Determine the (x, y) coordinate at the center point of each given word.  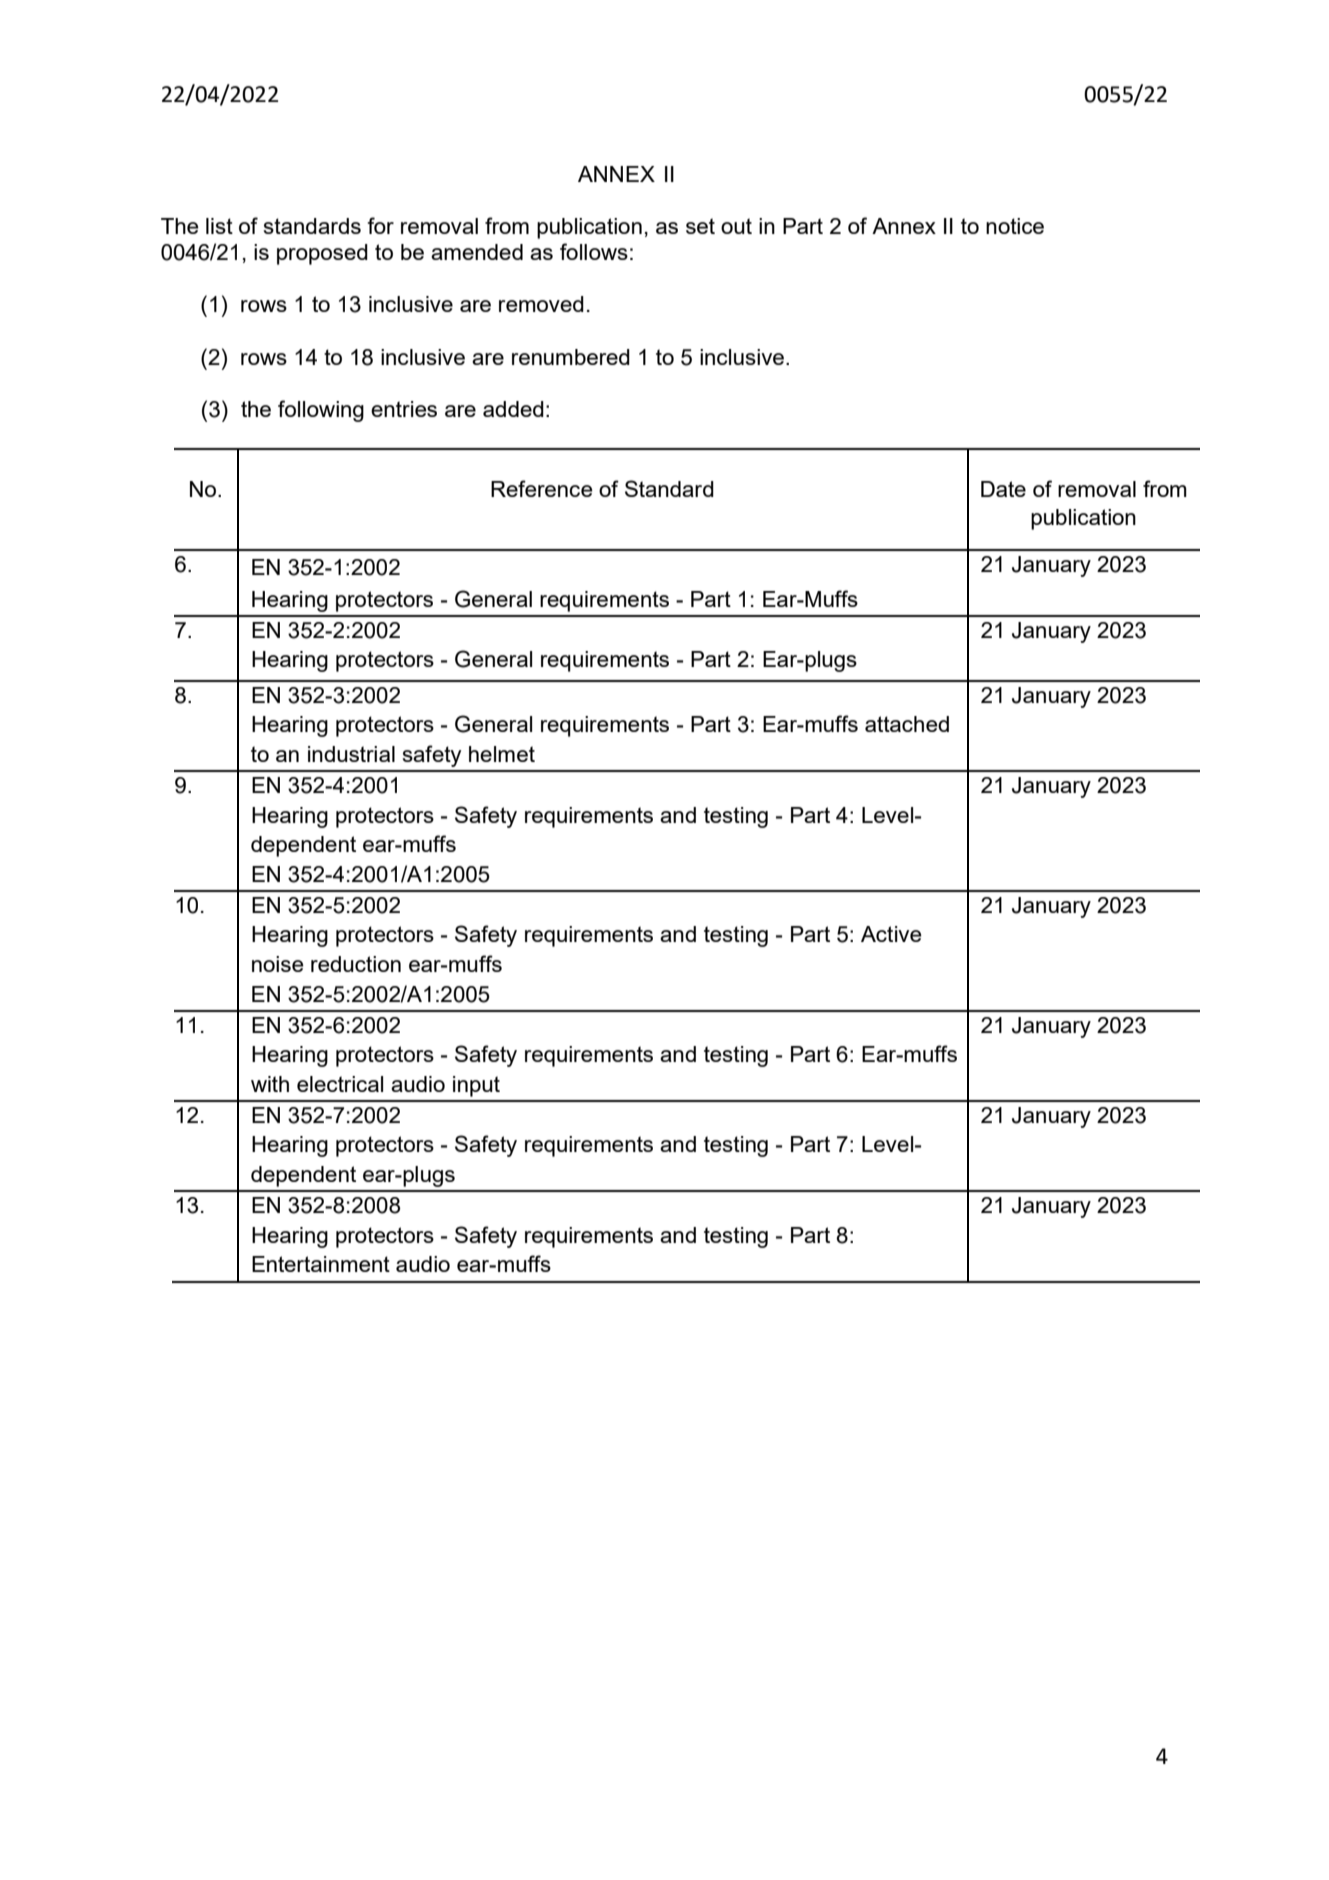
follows (594, 251)
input (476, 1086)
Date (1003, 489)
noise (278, 964)
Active (891, 934)
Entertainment (321, 1264)
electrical (340, 1084)
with (270, 1084)
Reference (542, 488)
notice (1015, 226)
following (321, 411)
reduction (356, 964)
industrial (351, 754)
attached (907, 724)
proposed (322, 254)
